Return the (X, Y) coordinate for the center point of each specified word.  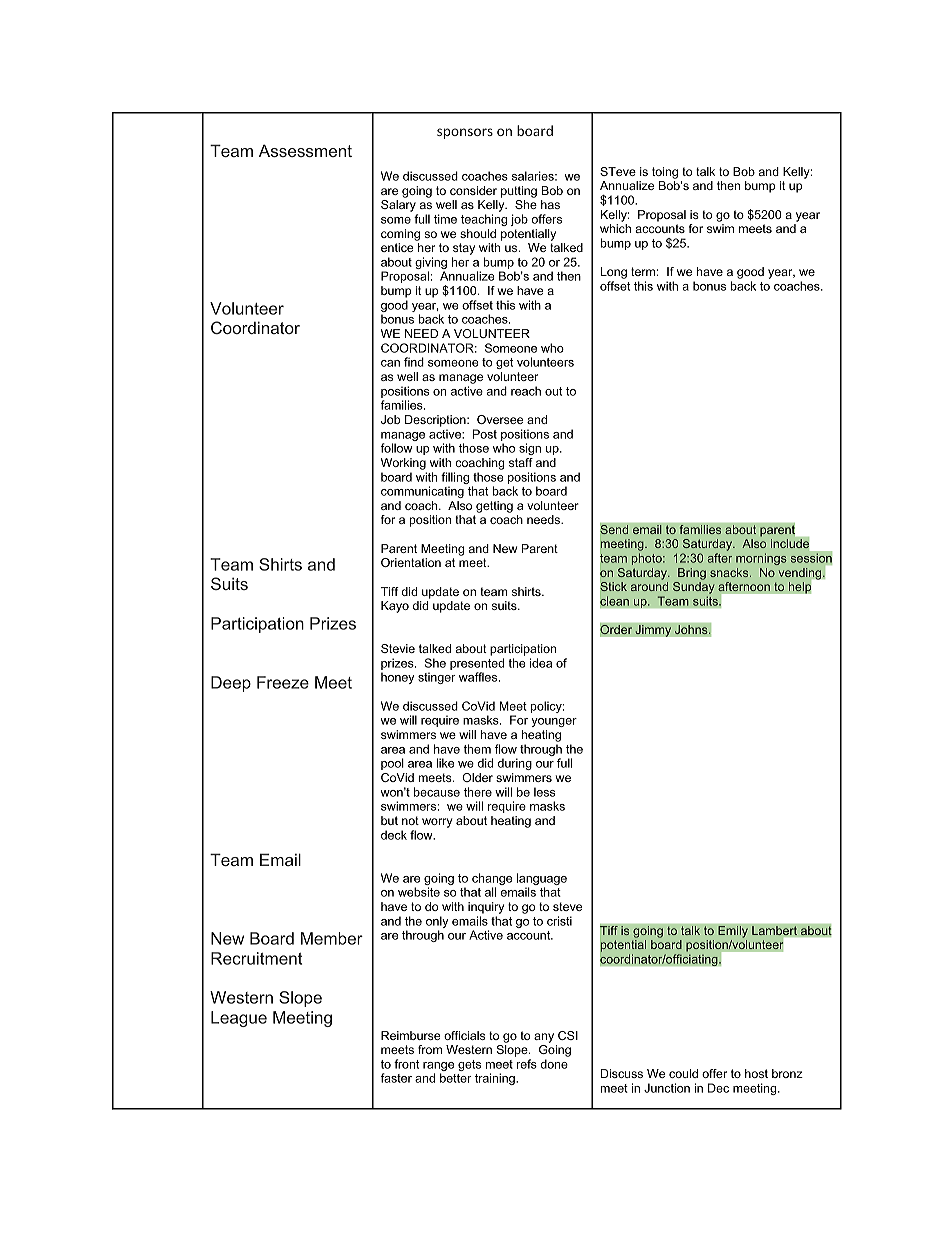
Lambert (774, 931)
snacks (730, 572)
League (239, 1019)
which (615, 228)
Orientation (411, 562)
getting (494, 507)
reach (526, 391)
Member (332, 938)
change (492, 880)
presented (477, 665)
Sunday (693, 588)
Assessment (305, 150)
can (390, 363)
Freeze (283, 682)
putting (519, 192)
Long (614, 273)
